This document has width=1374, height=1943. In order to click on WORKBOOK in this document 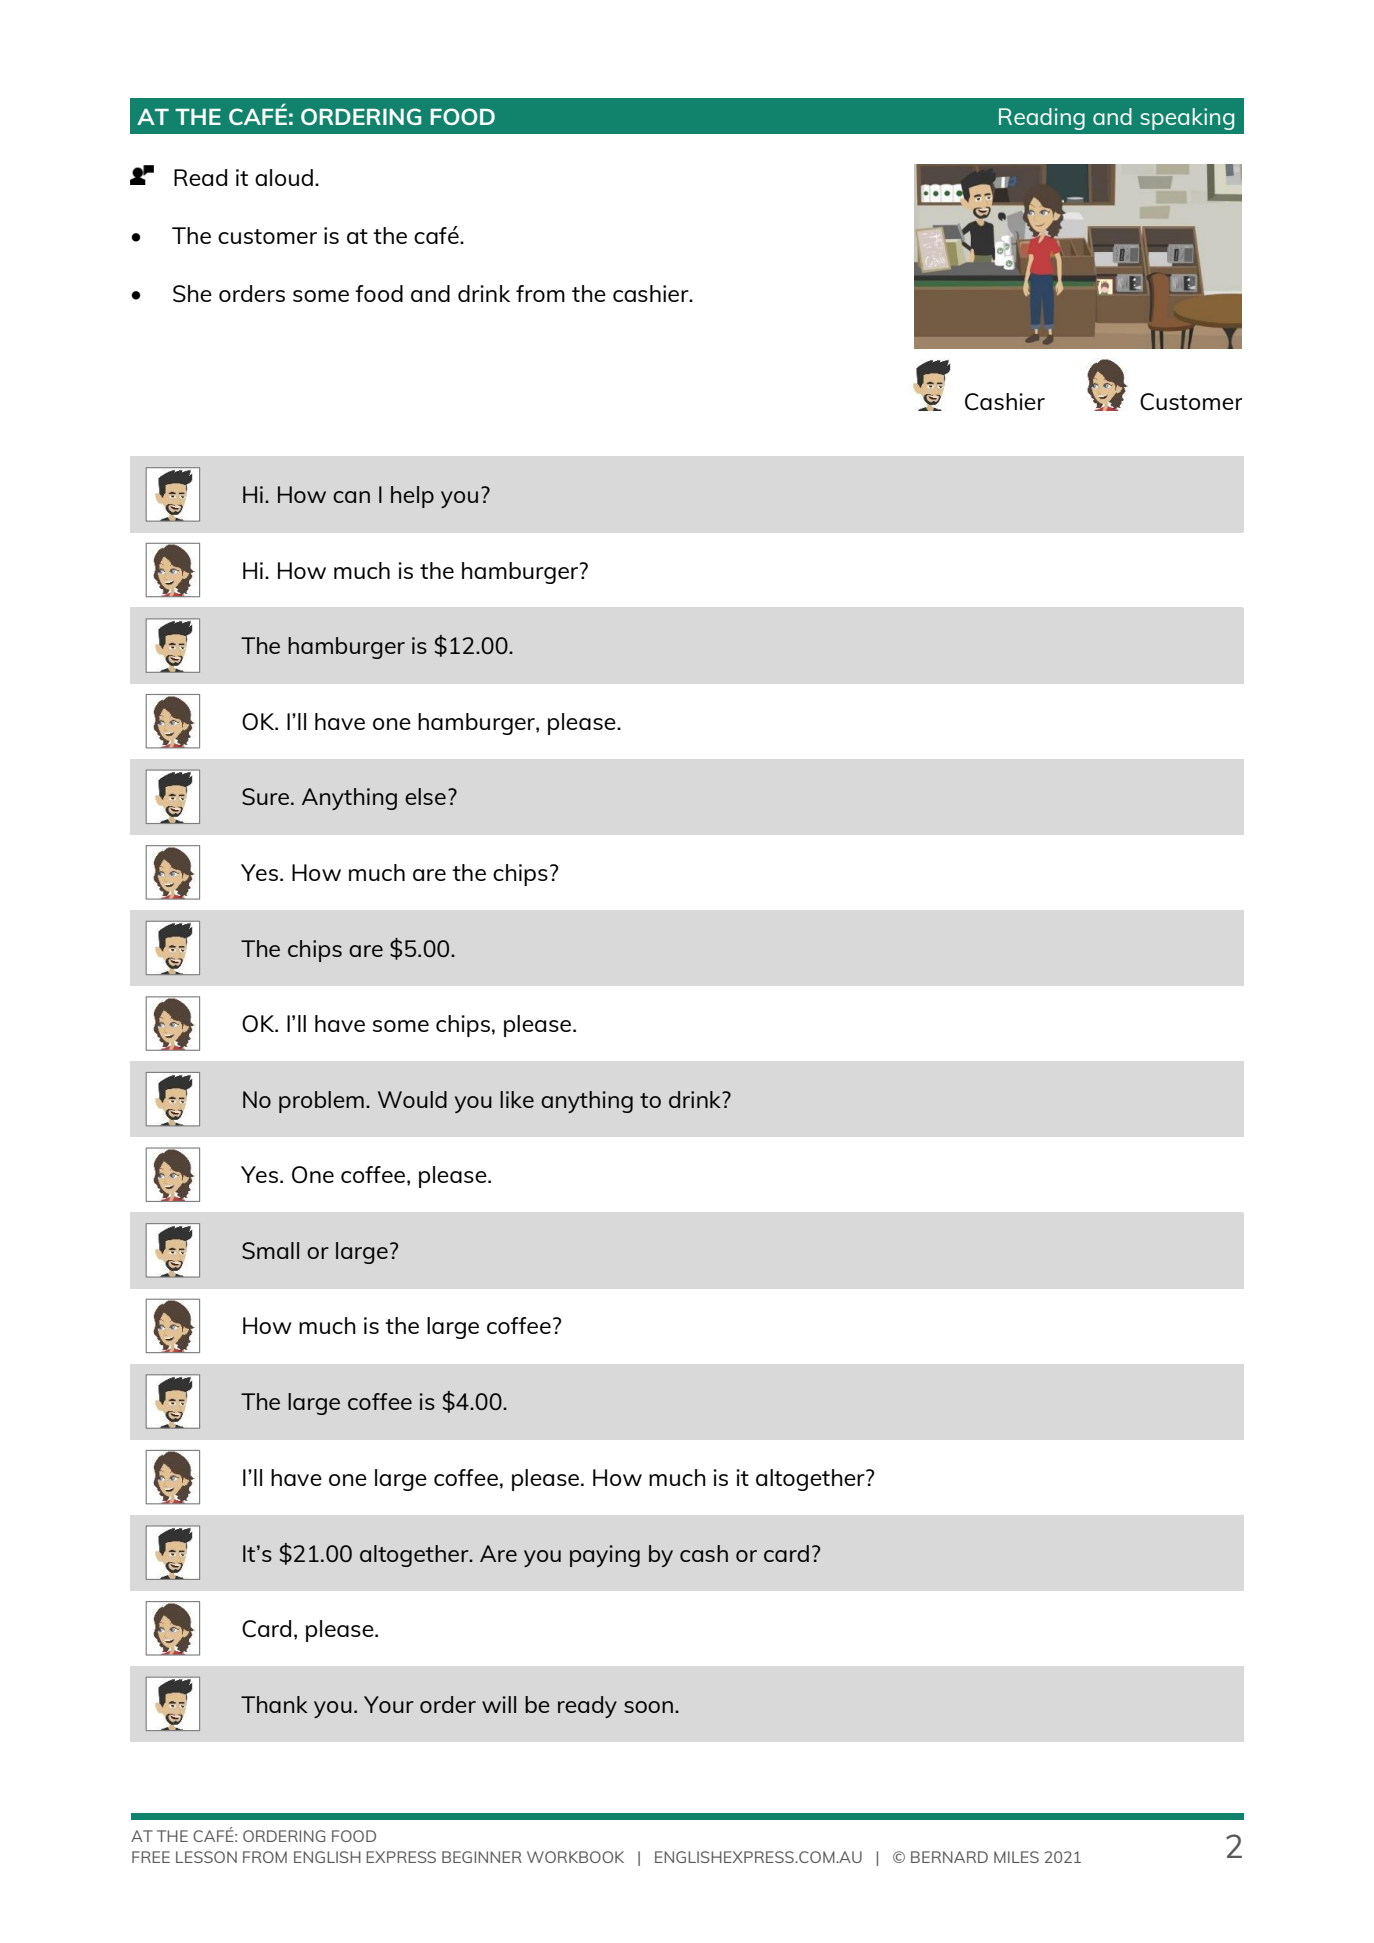, I will do `click(575, 1857)`.
